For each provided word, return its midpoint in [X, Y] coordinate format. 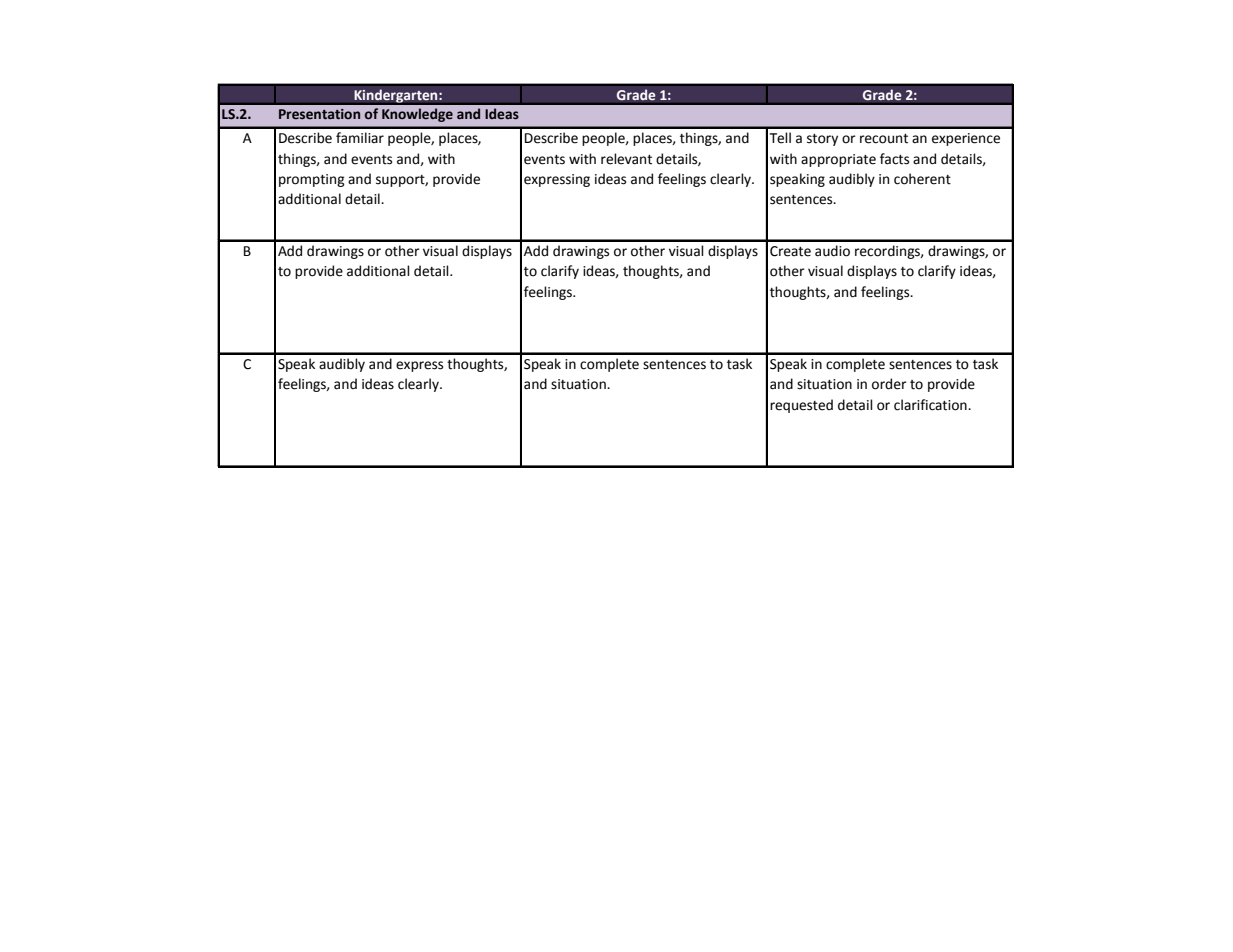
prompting [312, 180]
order [889, 384]
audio [832, 251]
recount [884, 139]
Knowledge [417, 115]
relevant [626, 159]
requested [801, 406]
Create [790, 251]
